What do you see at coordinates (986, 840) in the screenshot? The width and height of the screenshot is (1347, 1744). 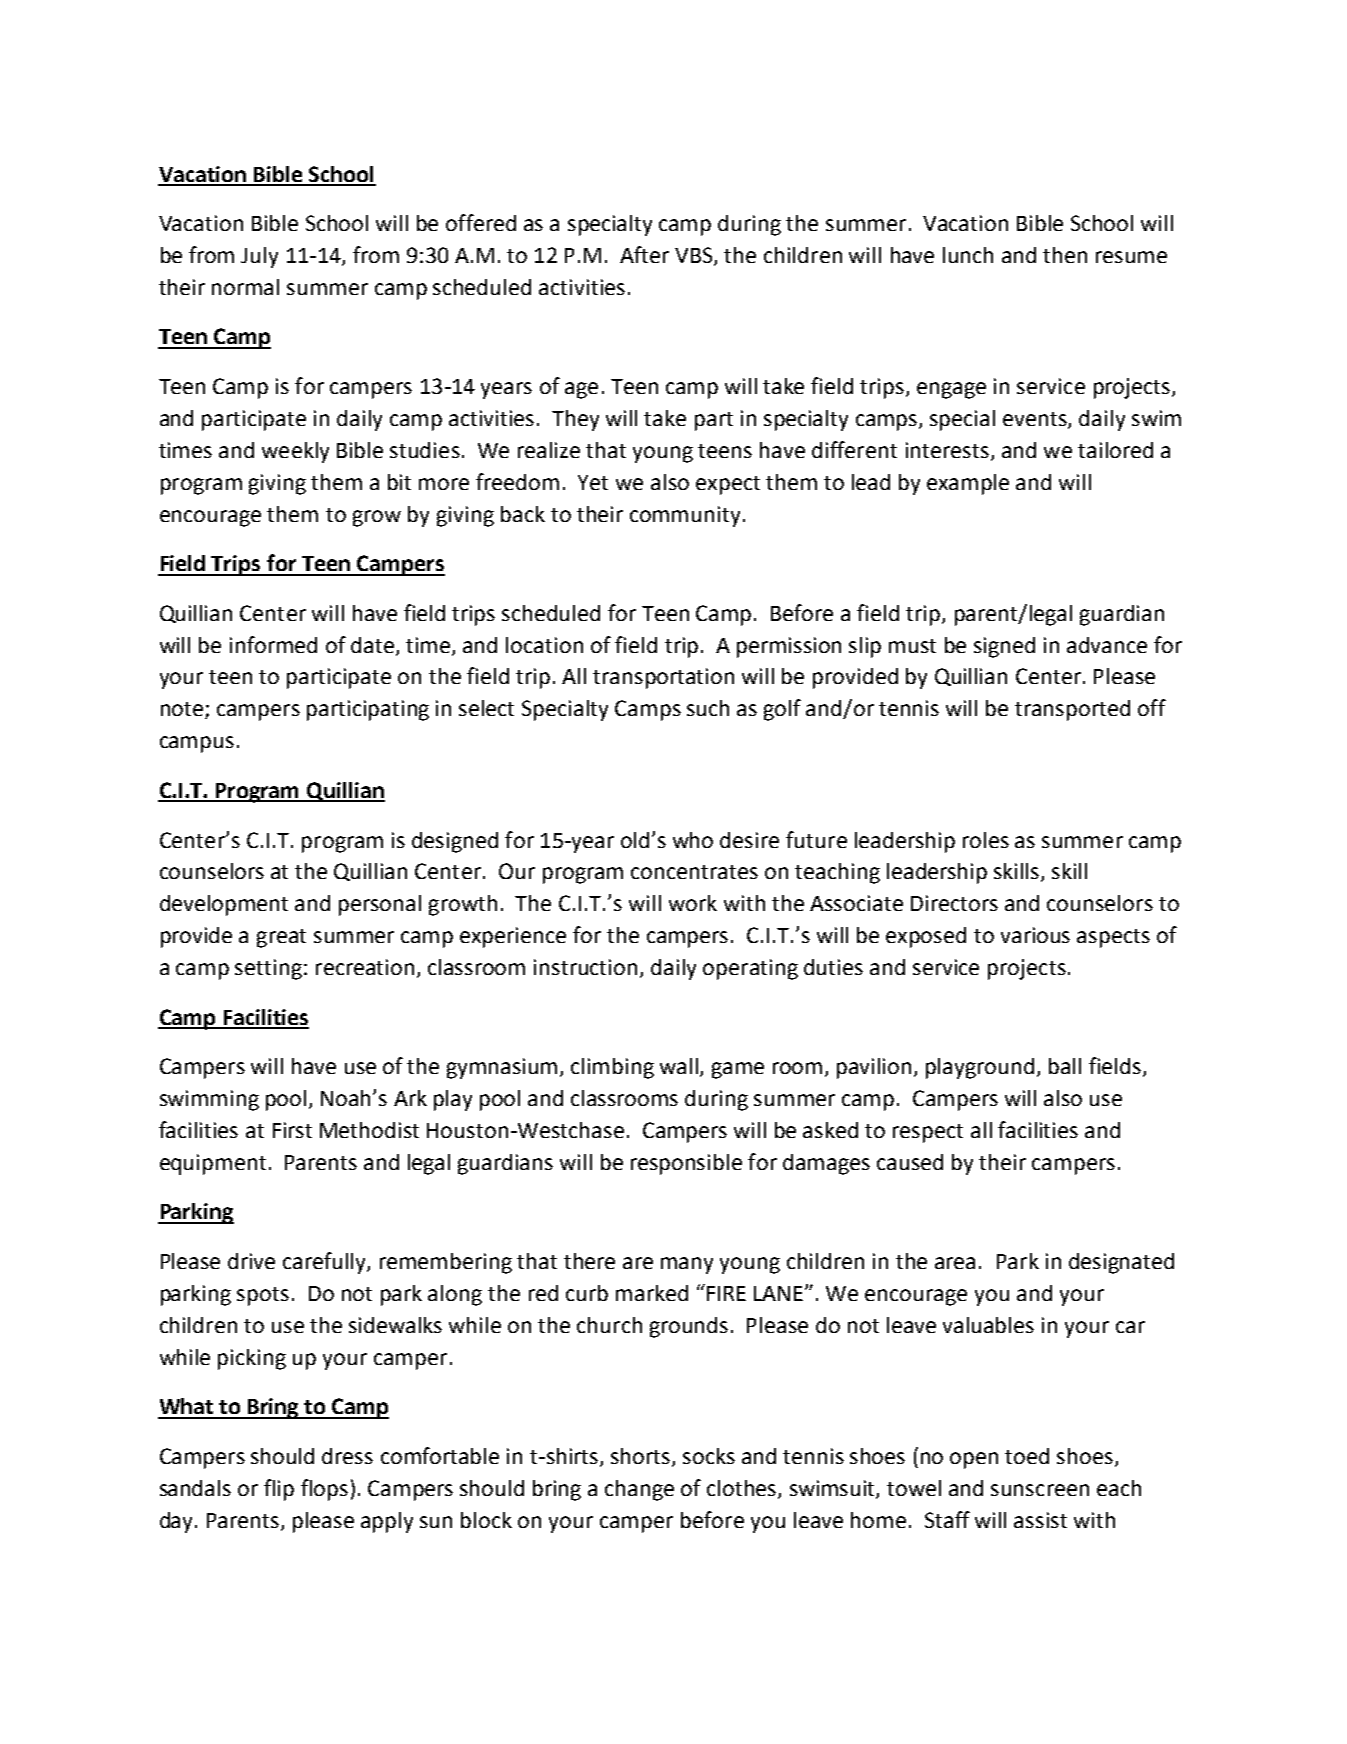 I see `roles` at bounding box center [986, 840].
